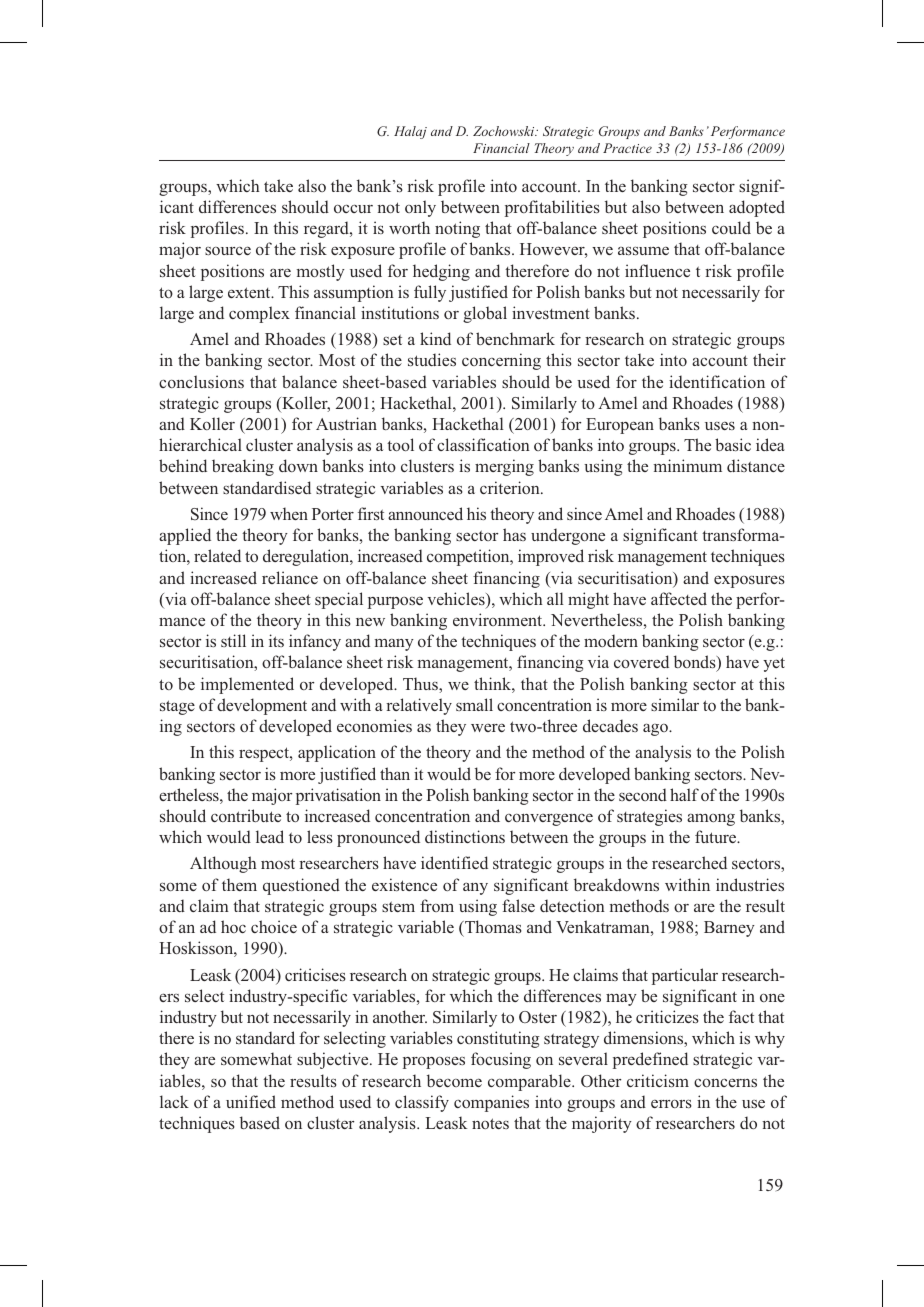  Describe the element at coordinates (679, 598) in the image. I see `affected` at that location.
